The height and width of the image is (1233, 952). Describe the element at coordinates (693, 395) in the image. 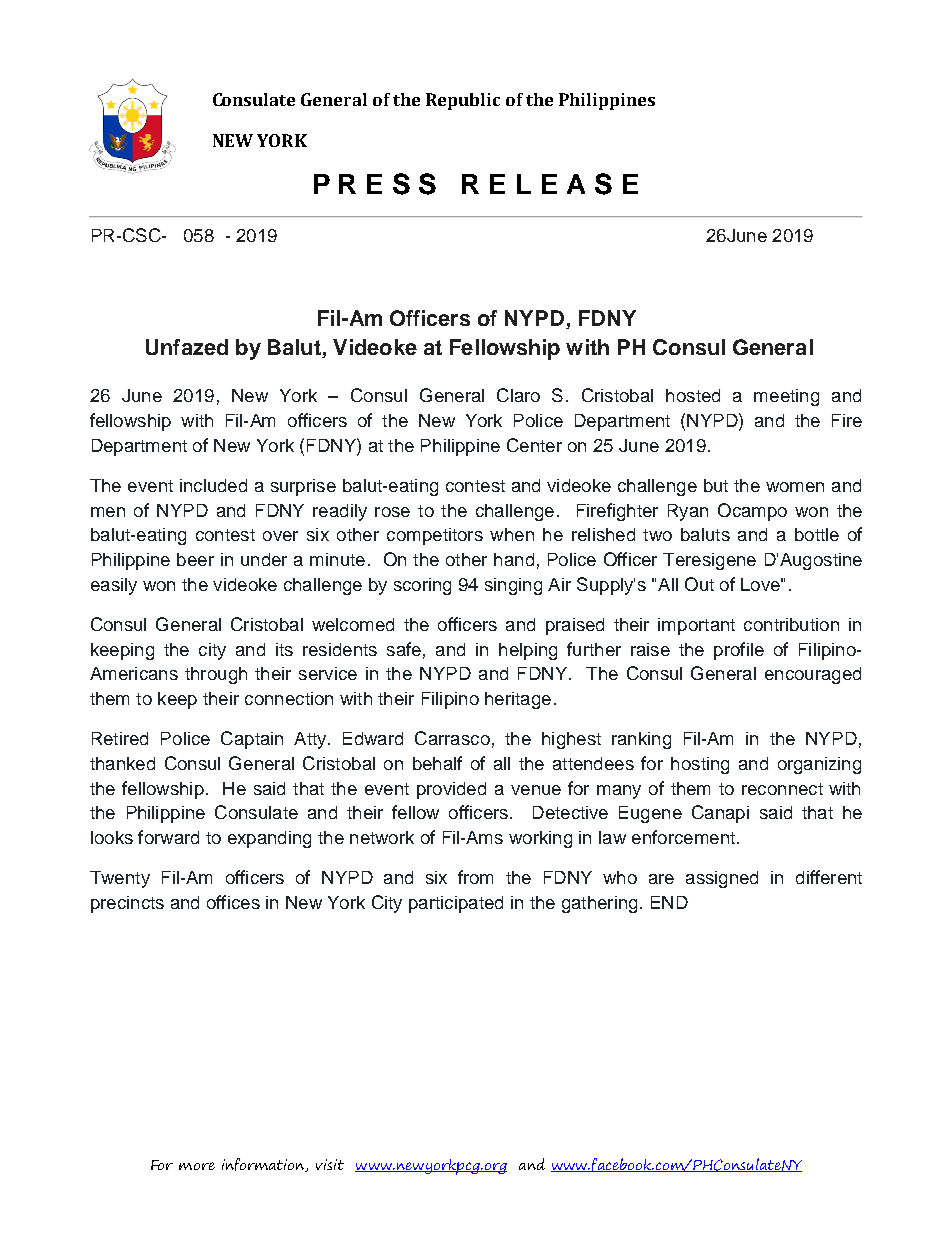

I see `hosted` at that location.
